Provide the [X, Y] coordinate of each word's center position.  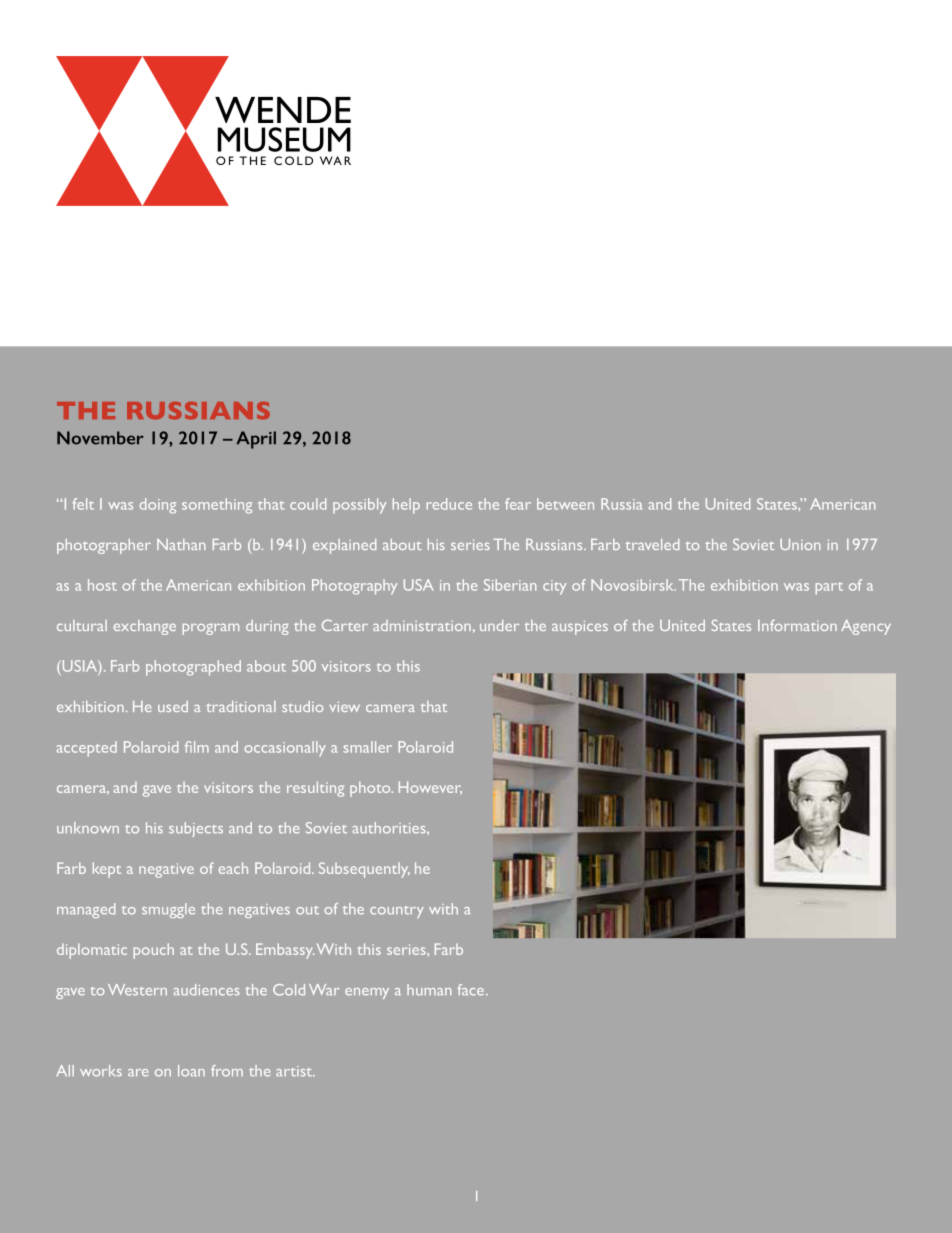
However [430, 787]
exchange [145, 627]
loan [191, 1071]
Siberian [510, 585]
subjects [196, 829]
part [829, 588]
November [100, 438]
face [470, 990]
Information [797, 625]
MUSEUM [284, 139]
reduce [449, 504]
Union [800, 544]
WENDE [283, 110]
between [565, 504]
